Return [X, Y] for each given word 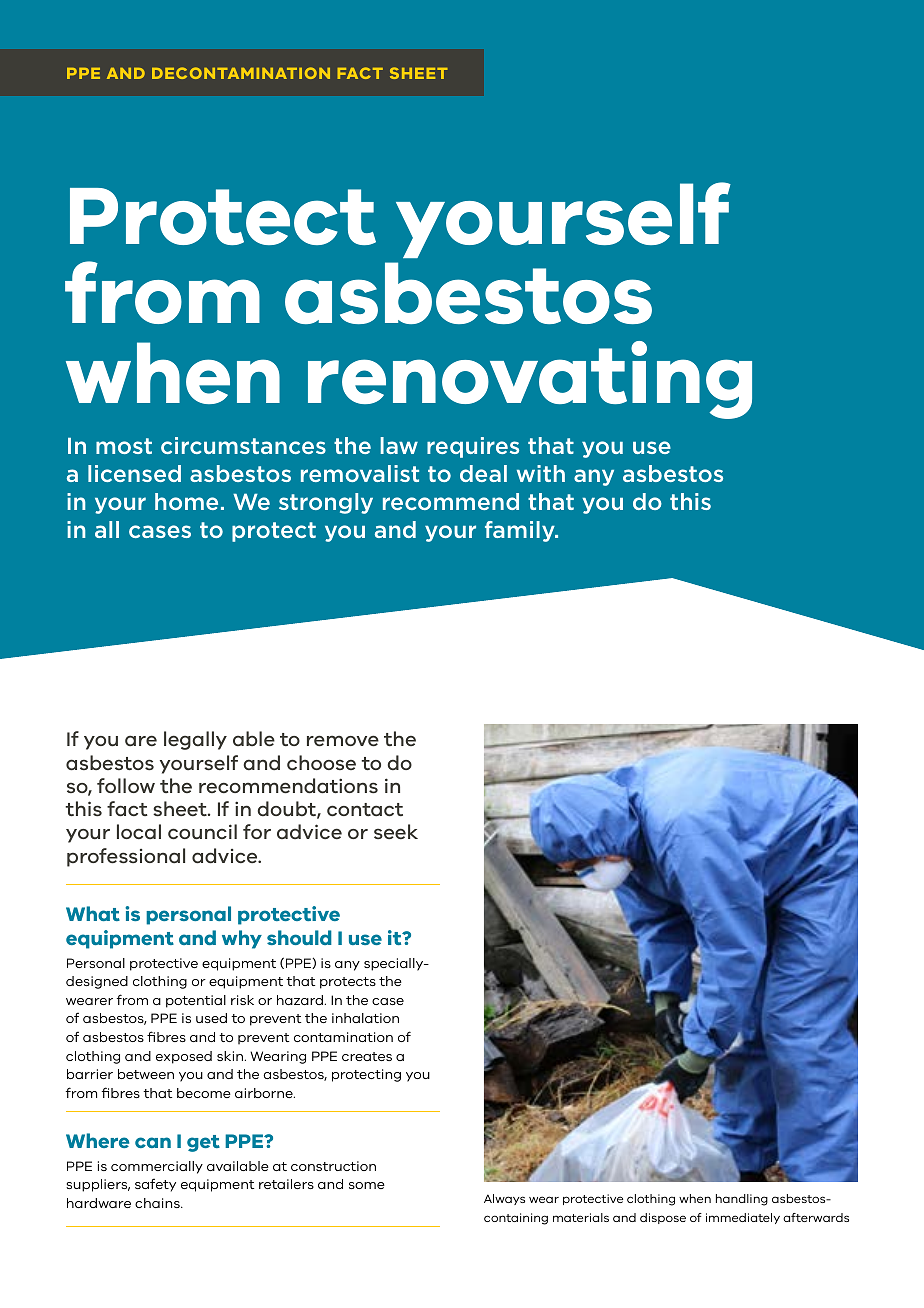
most [124, 446]
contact [365, 810]
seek [396, 832]
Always [504, 1199]
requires [473, 447]
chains [158, 1203]
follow [126, 785]
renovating [530, 380]
